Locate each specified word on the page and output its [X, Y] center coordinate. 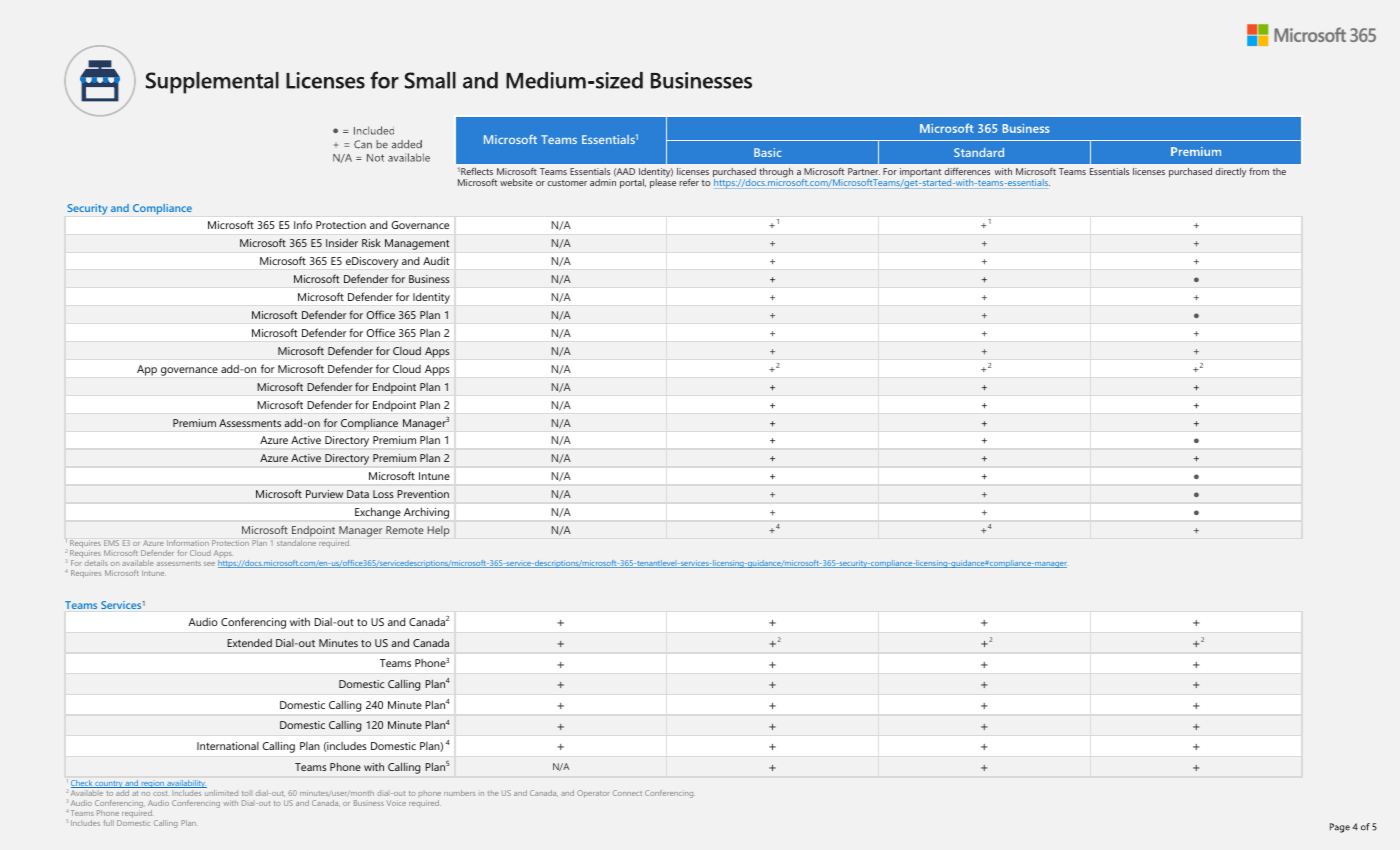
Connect [627, 793]
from [1259, 171]
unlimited [221, 793]
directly [1230, 173]
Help [438, 531]
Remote [405, 530]
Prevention [423, 494]
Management [417, 244]
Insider [342, 243]
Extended [249, 643]
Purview [324, 494]
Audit [436, 261]
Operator [593, 794]
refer [689, 182]
